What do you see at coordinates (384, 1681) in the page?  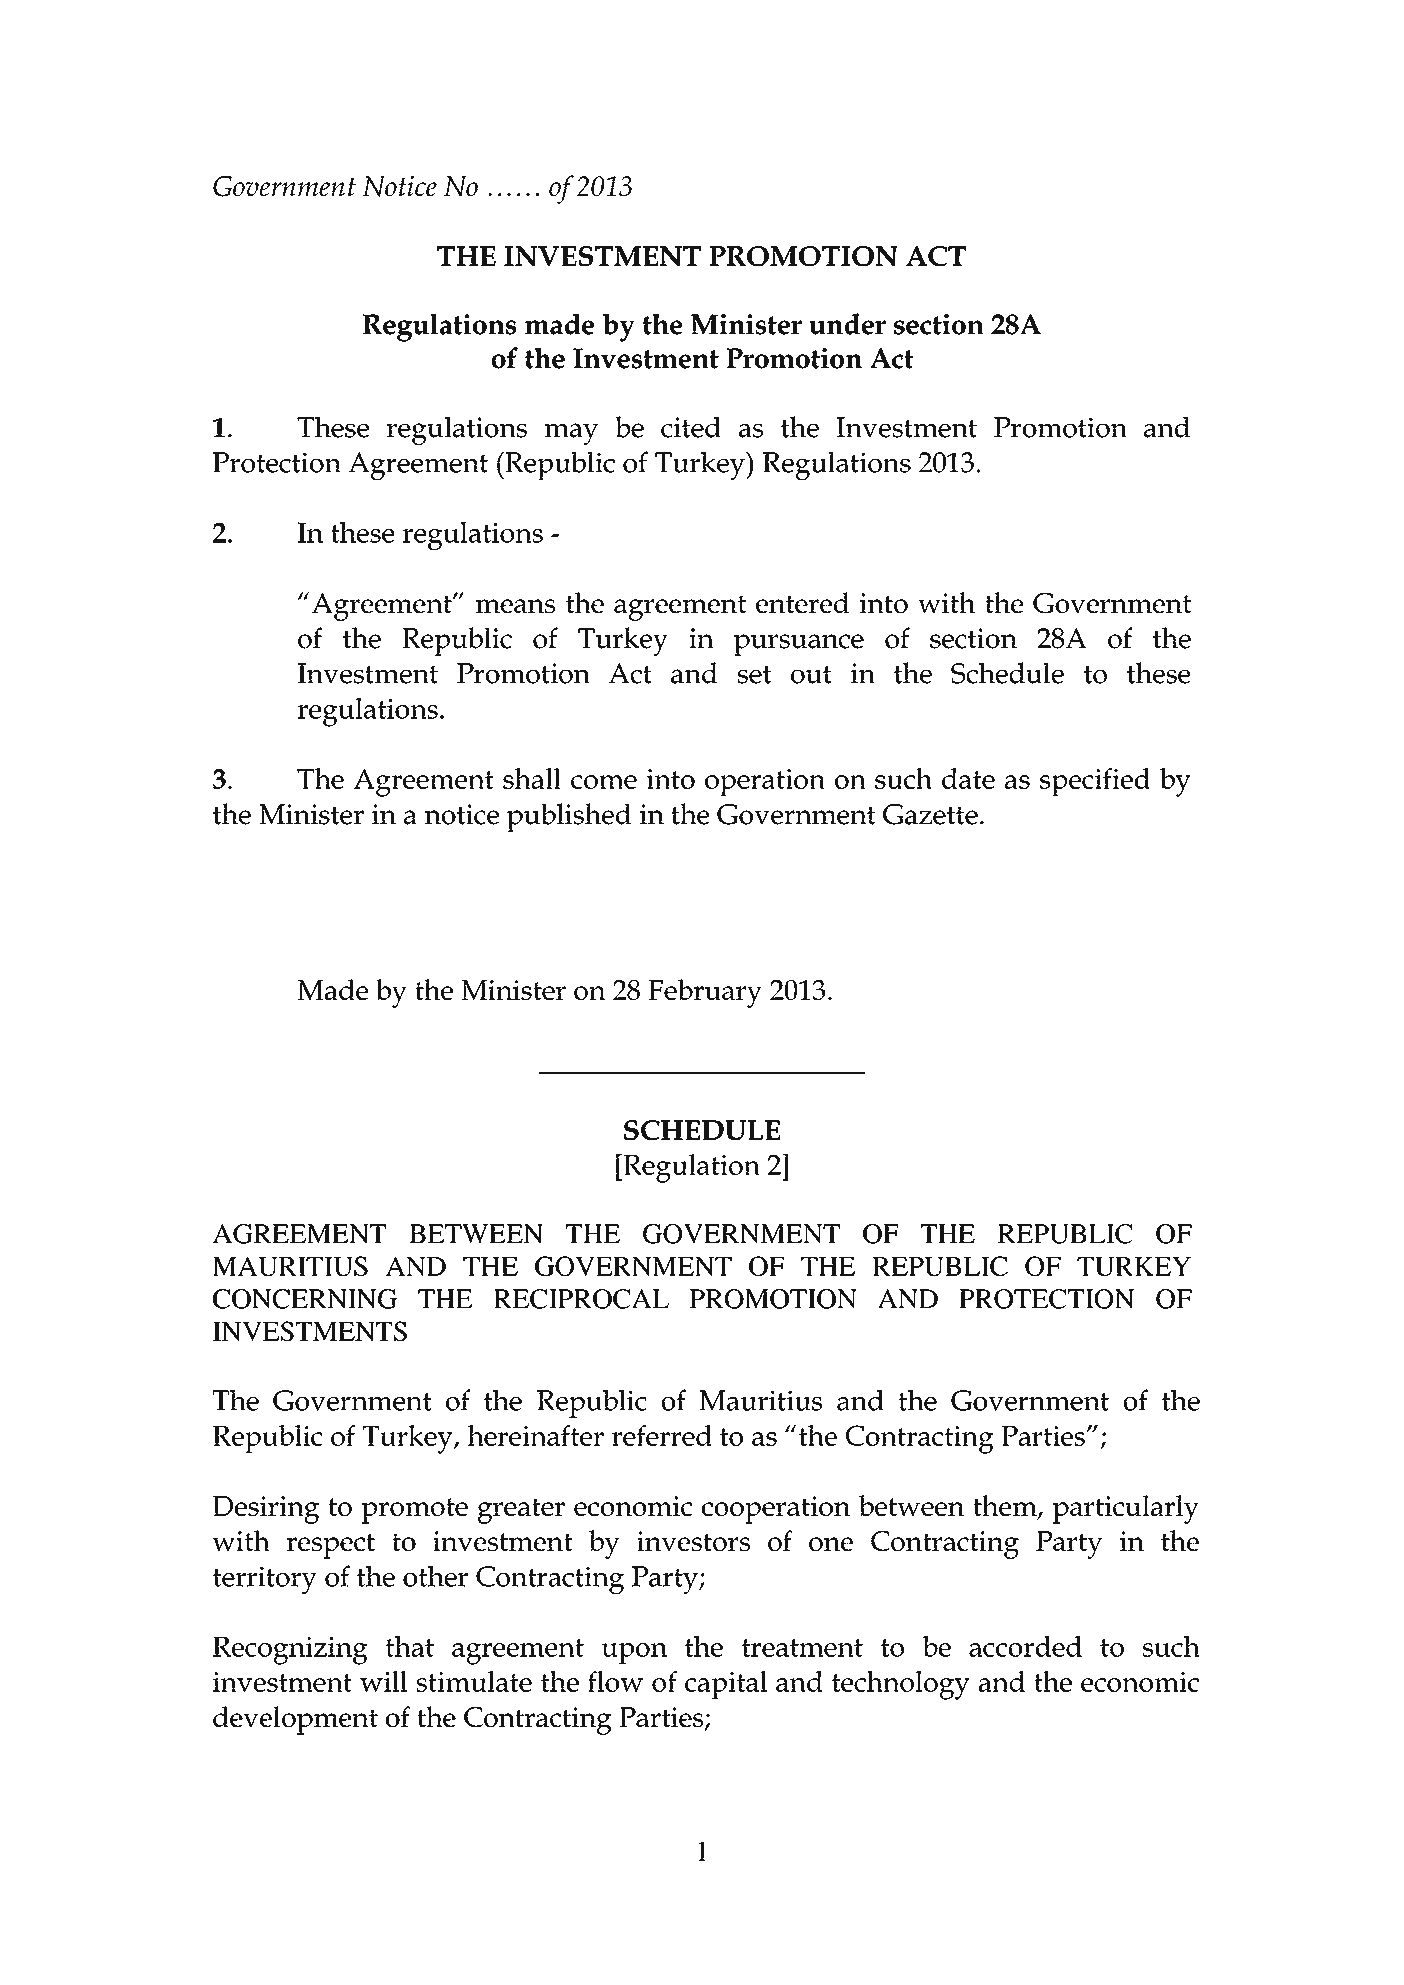 I see `will` at bounding box center [384, 1681].
